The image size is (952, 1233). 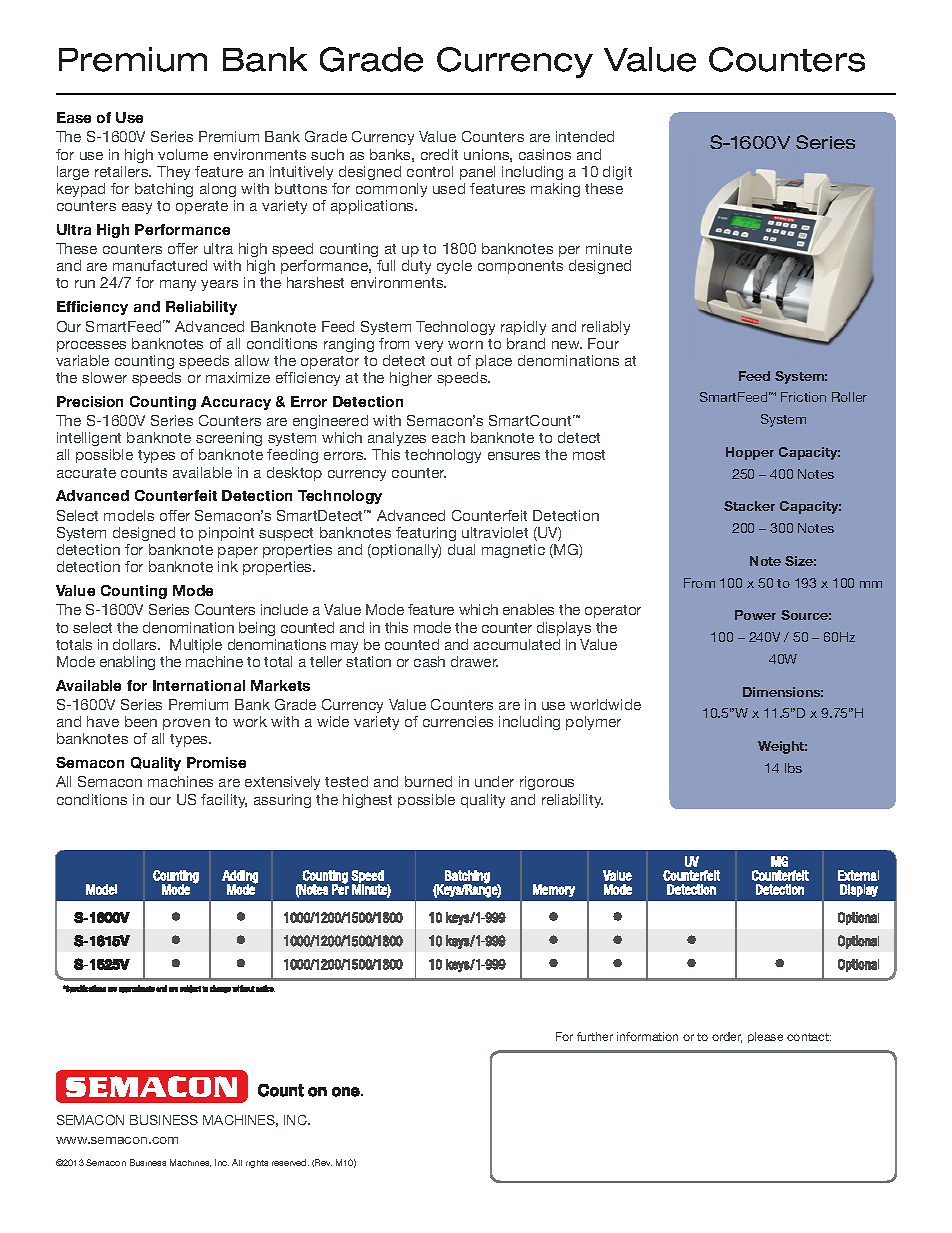 What do you see at coordinates (290, 1162) in the screenshot?
I see `reserved` at bounding box center [290, 1162].
